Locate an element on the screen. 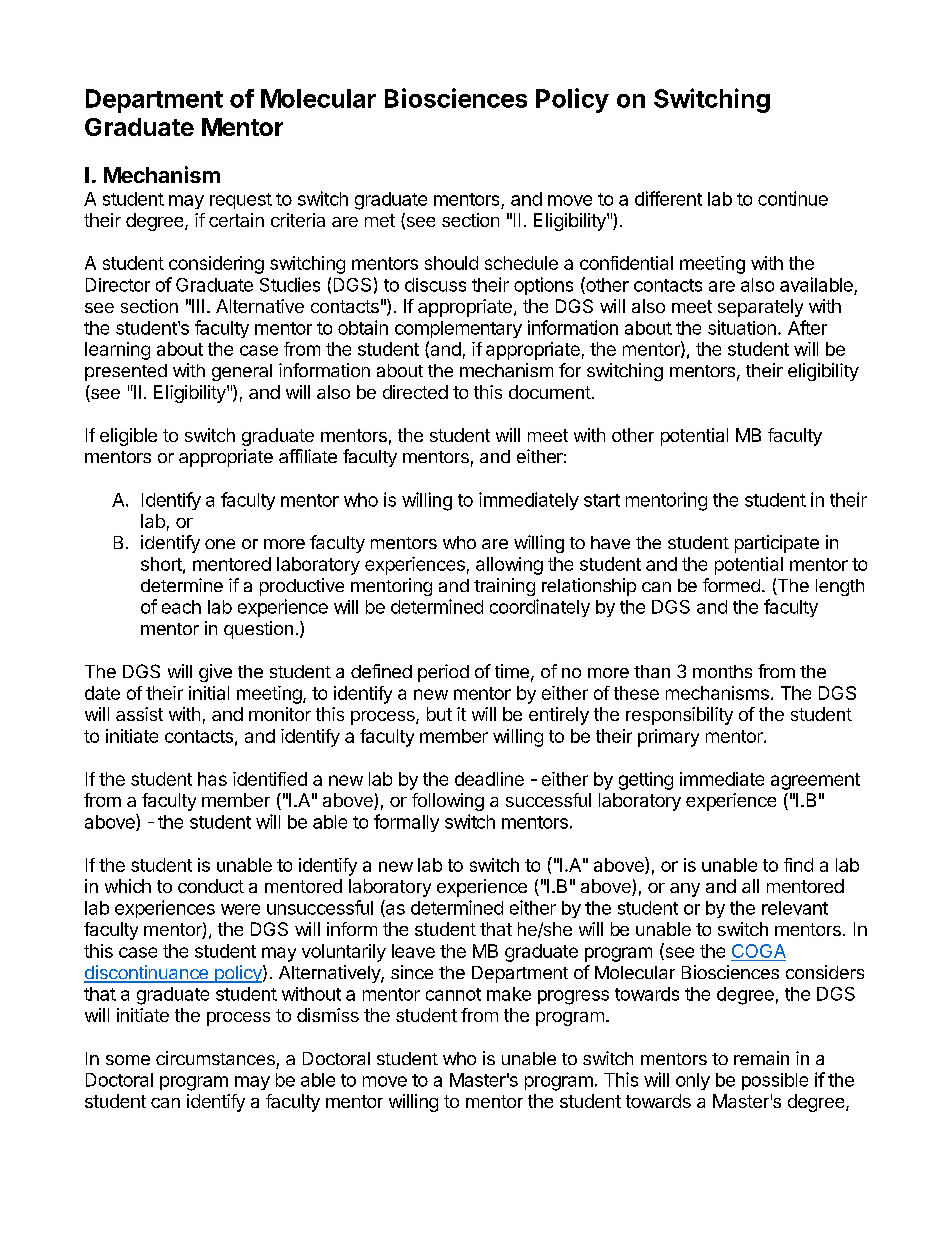 The image size is (952, 1233). each is located at coordinates (181, 607).
